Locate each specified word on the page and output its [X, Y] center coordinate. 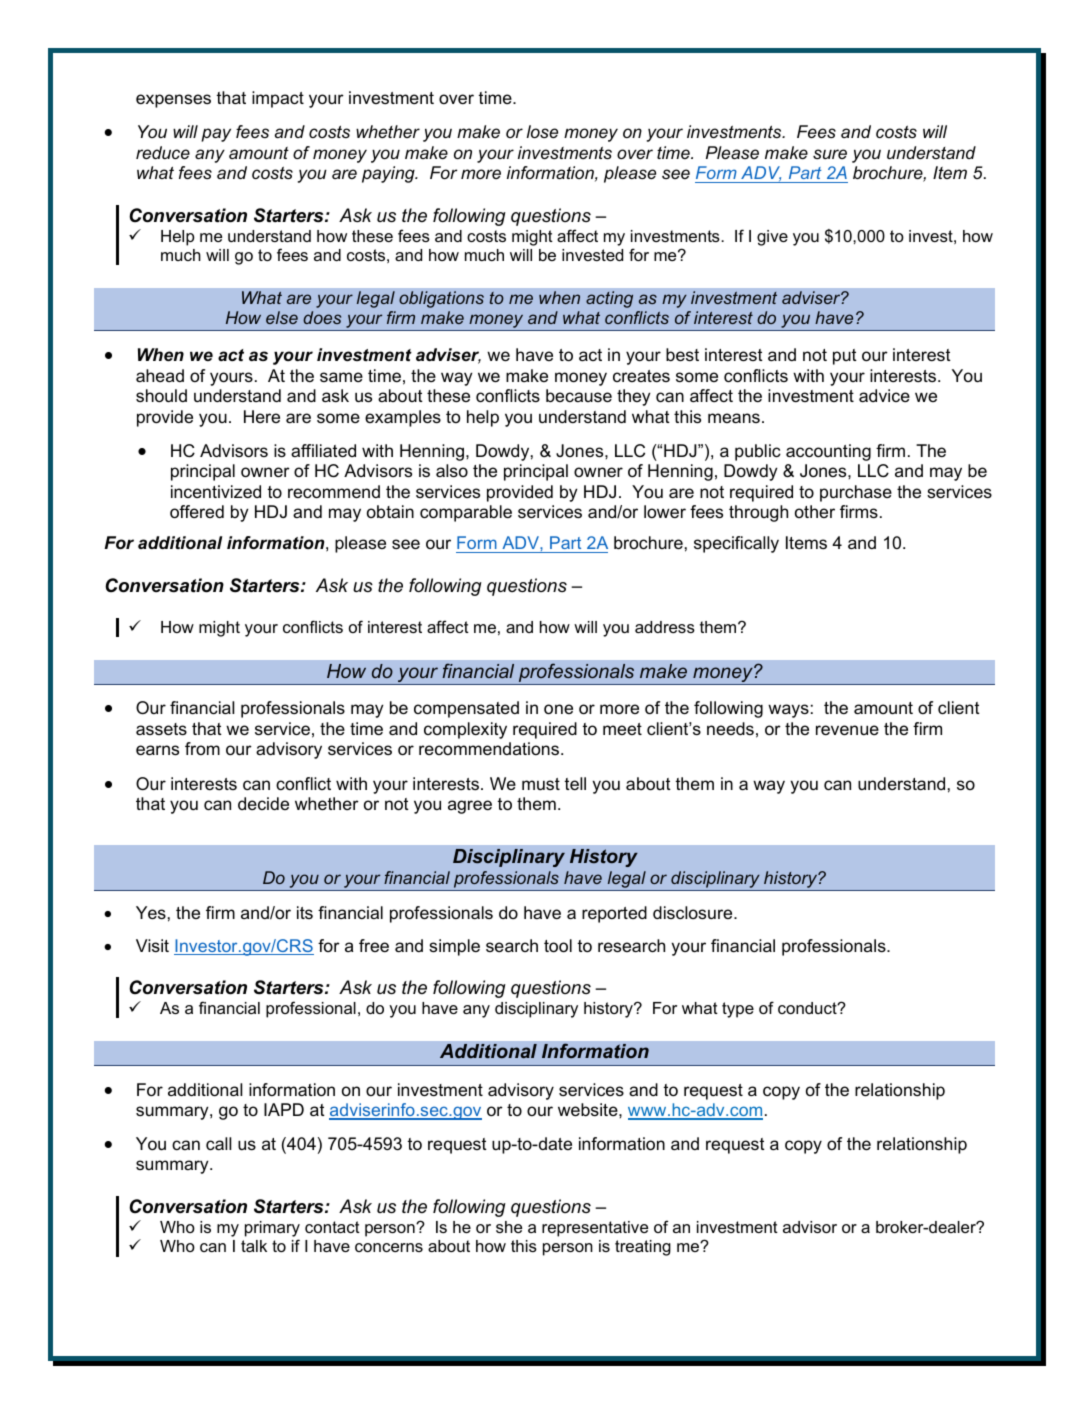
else [282, 317]
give [772, 238]
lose [542, 132]
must [541, 784]
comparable [466, 513]
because [579, 396]
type [738, 1010]
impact [278, 99]
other [815, 511]
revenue [847, 730]
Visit [152, 945]
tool [558, 946]
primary [272, 1230]
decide [263, 803]
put [845, 357]
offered [197, 512]
